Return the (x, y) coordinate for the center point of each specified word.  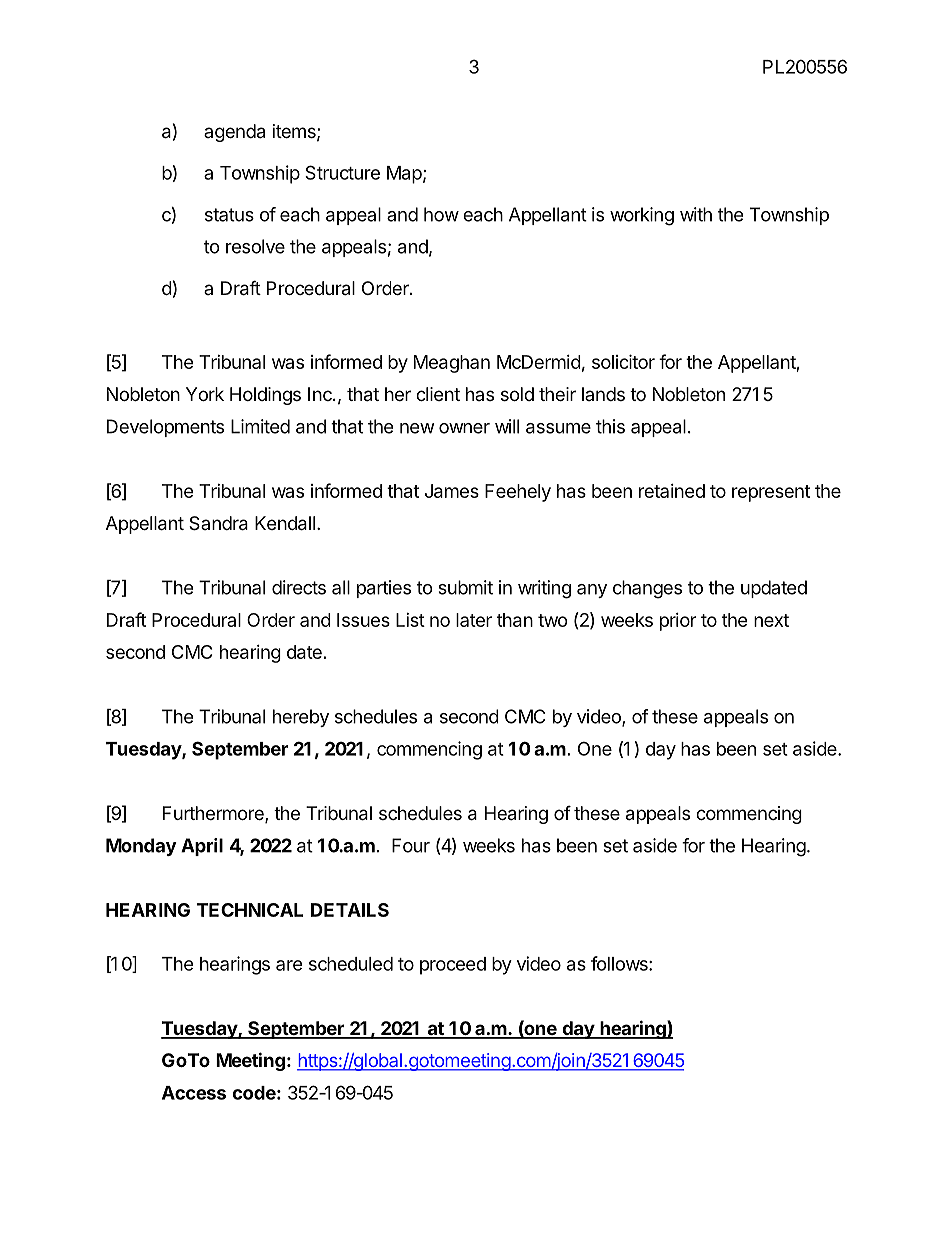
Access (194, 1093)
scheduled (351, 964)
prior (678, 622)
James (452, 491)
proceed (453, 966)
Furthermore (214, 814)
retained (672, 491)
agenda (234, 133)
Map (404, 175)
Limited (260, 426)
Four (411, 845)
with (696, 214)
